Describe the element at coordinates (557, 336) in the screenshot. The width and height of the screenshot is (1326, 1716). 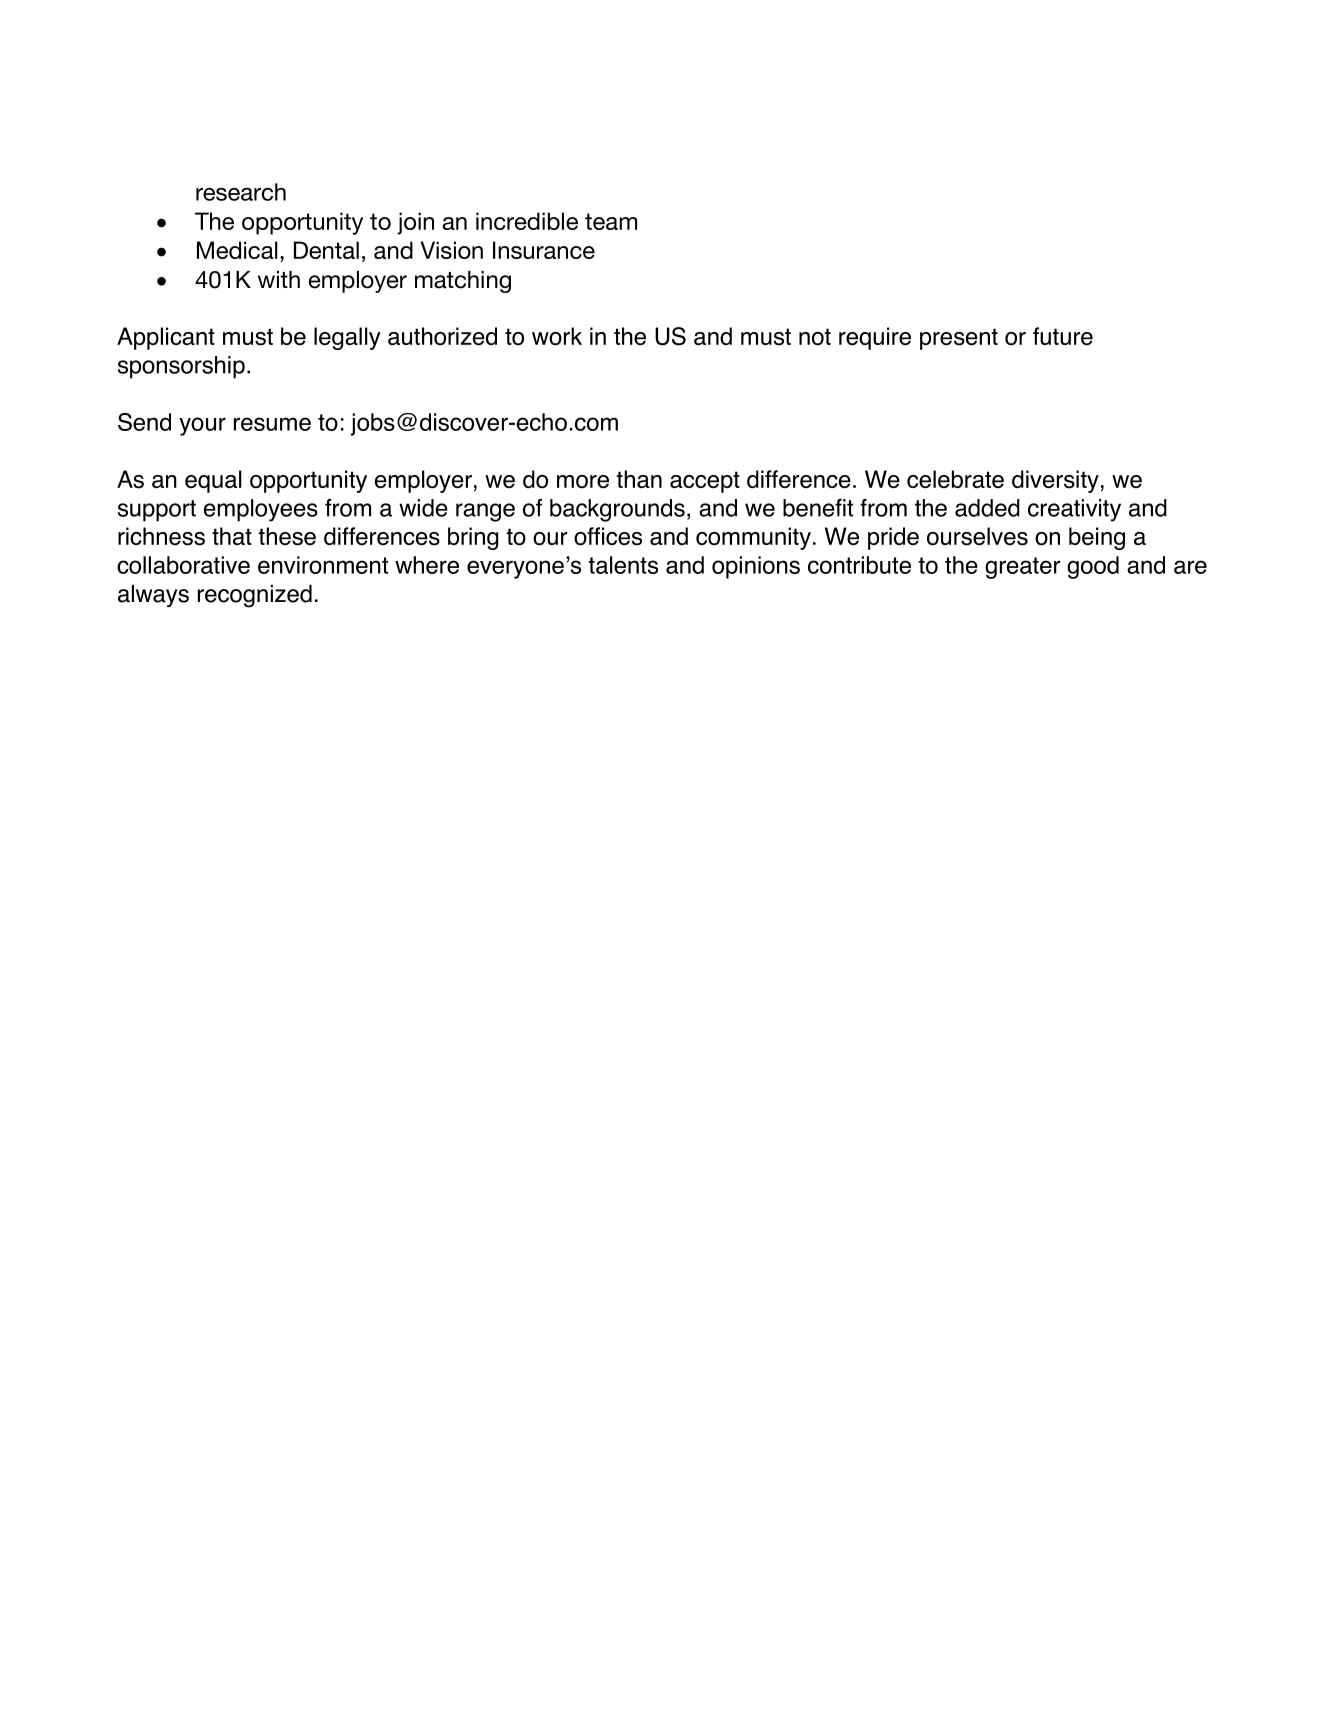
I see `work` at that location.
